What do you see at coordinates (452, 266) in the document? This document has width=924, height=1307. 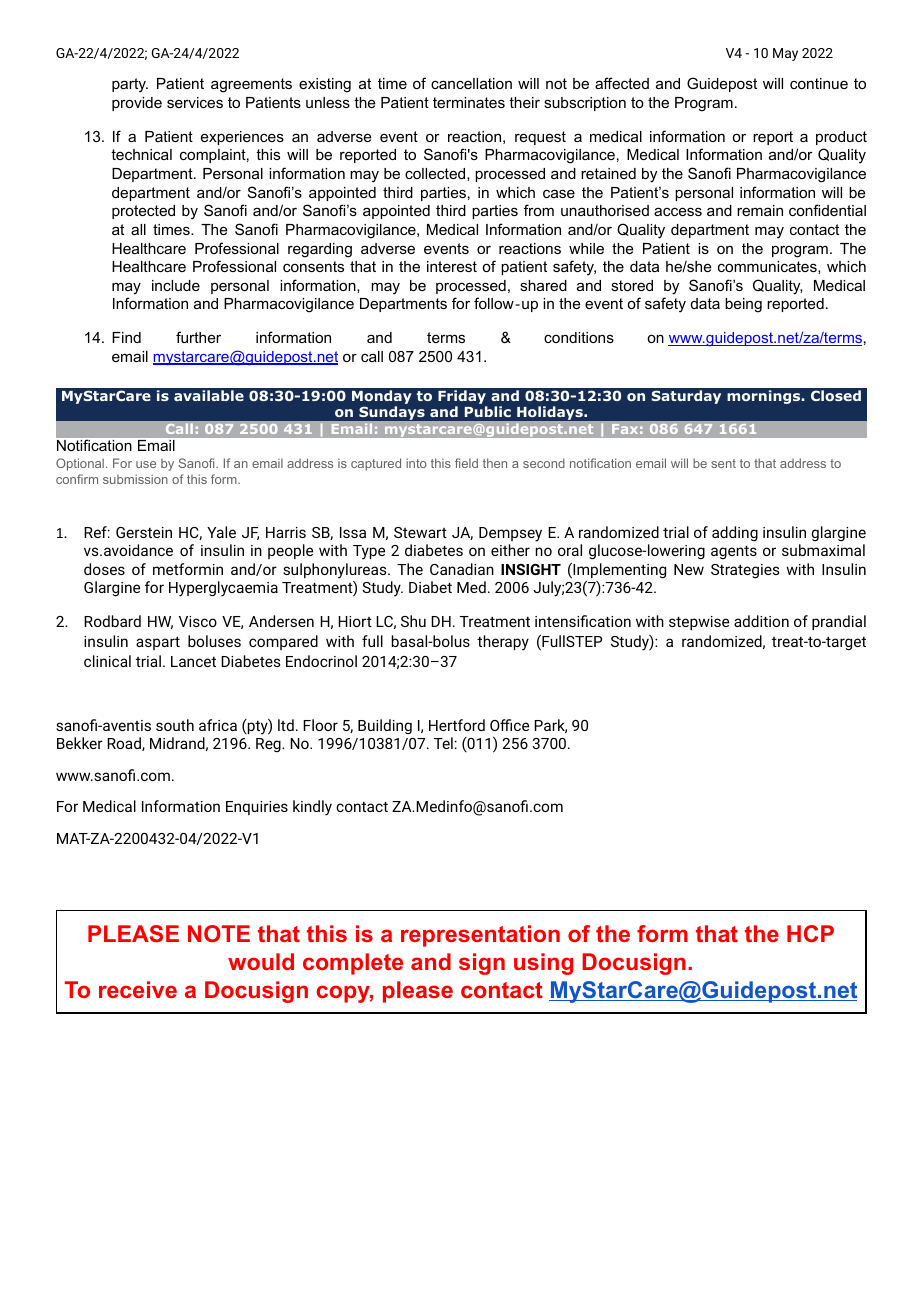 I see `interest` at bounding box center [452, 266].
